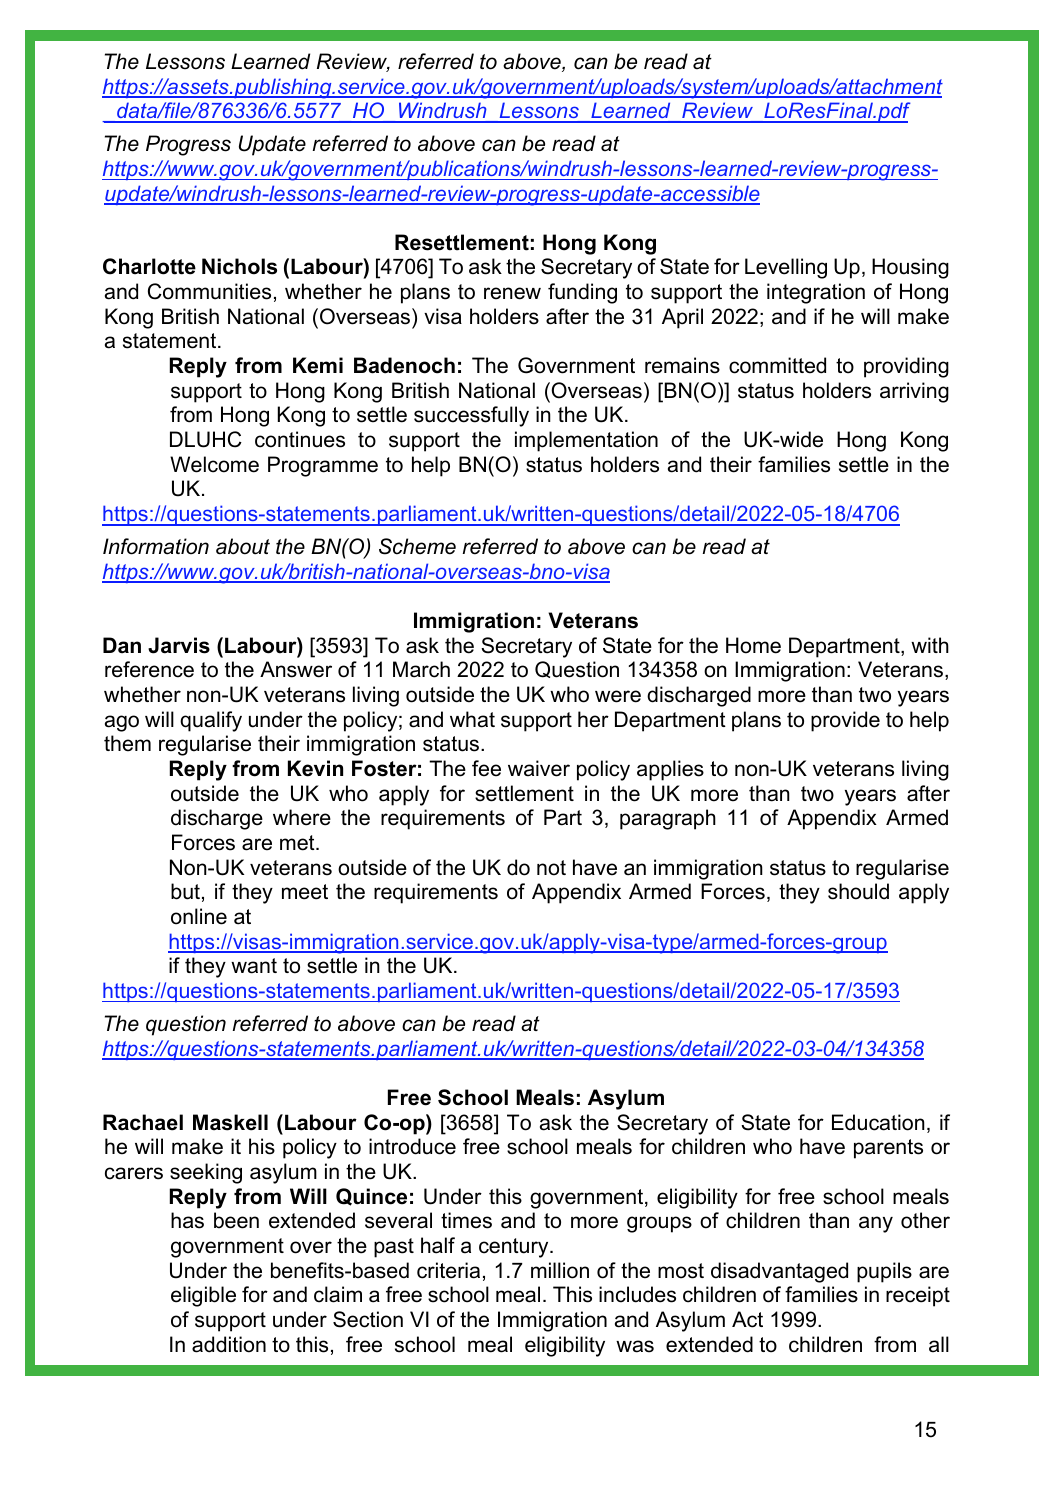 This image has height=1505, width=1064. I want to click on Home, so click(753, 645).
